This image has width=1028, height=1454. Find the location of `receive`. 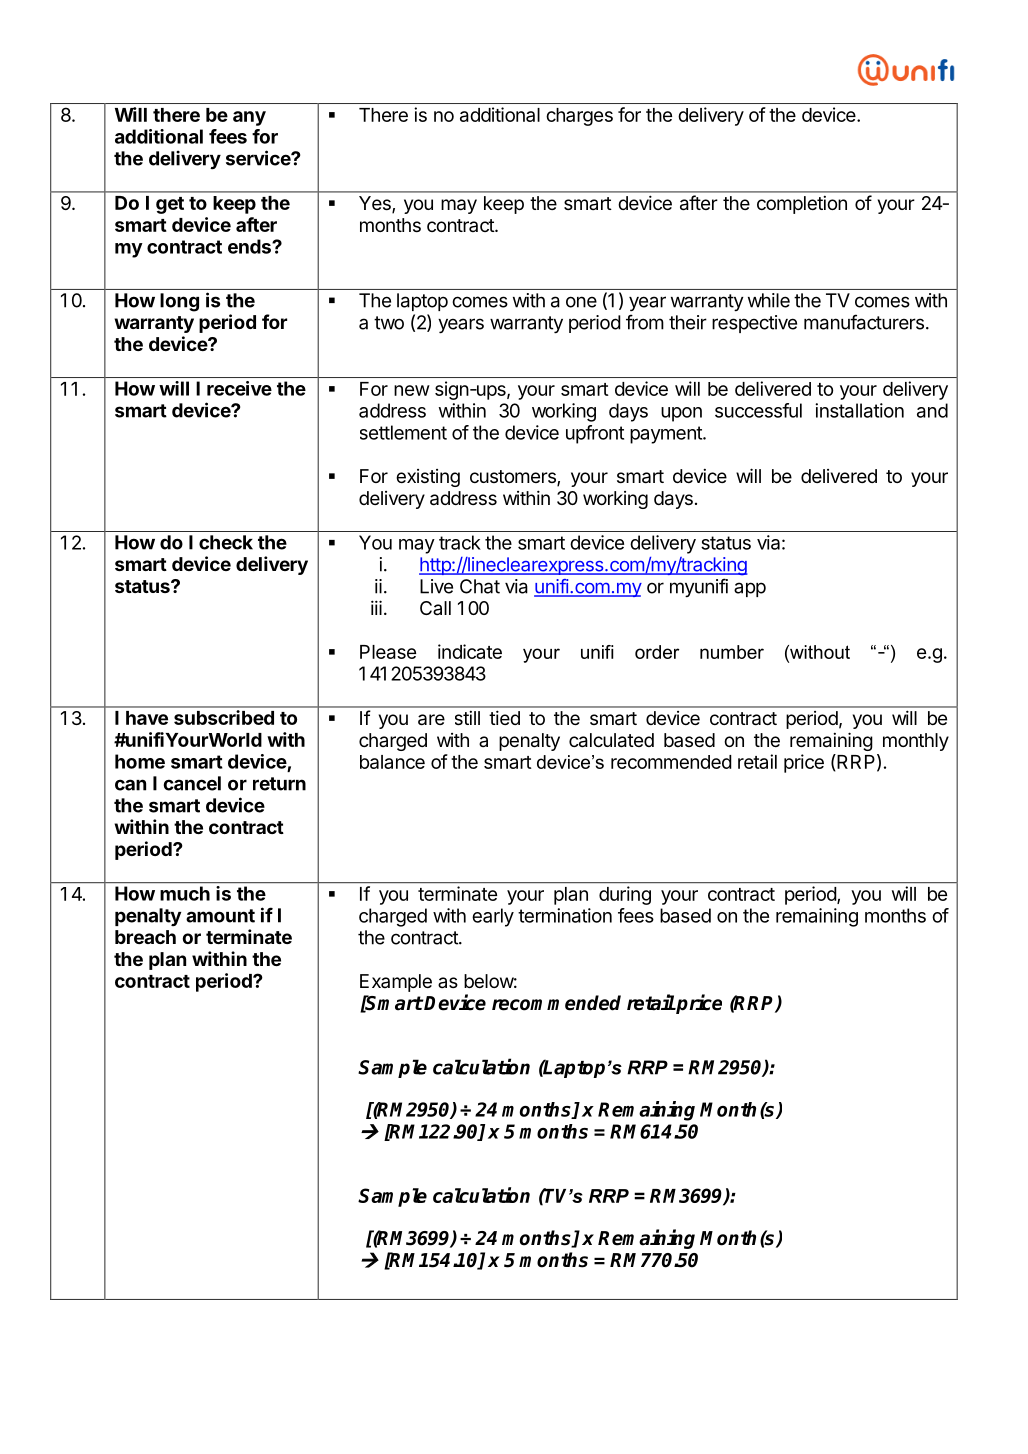

receive is located at coordinates (239, 388).
